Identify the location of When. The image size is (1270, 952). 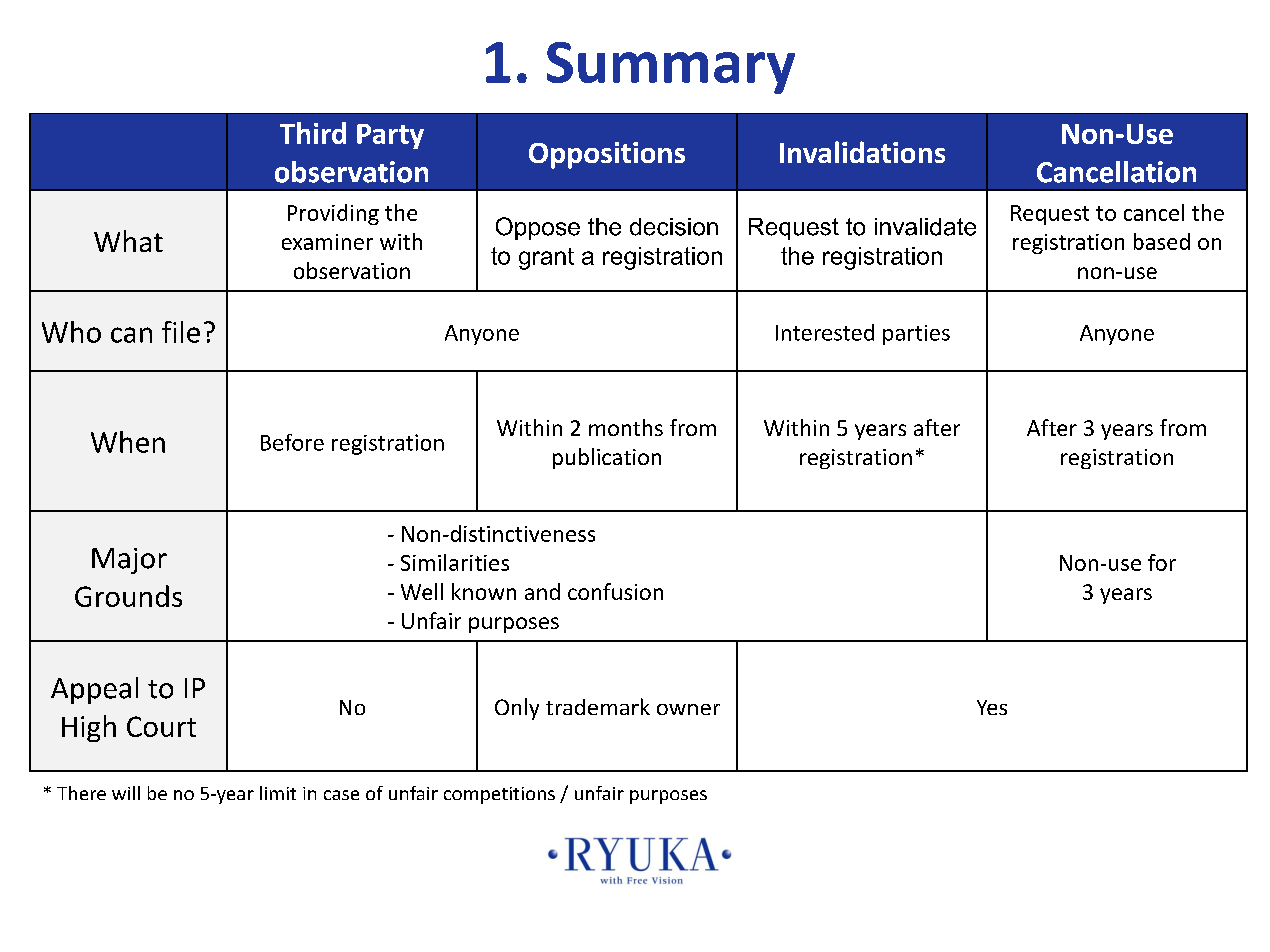
(128, 442).
